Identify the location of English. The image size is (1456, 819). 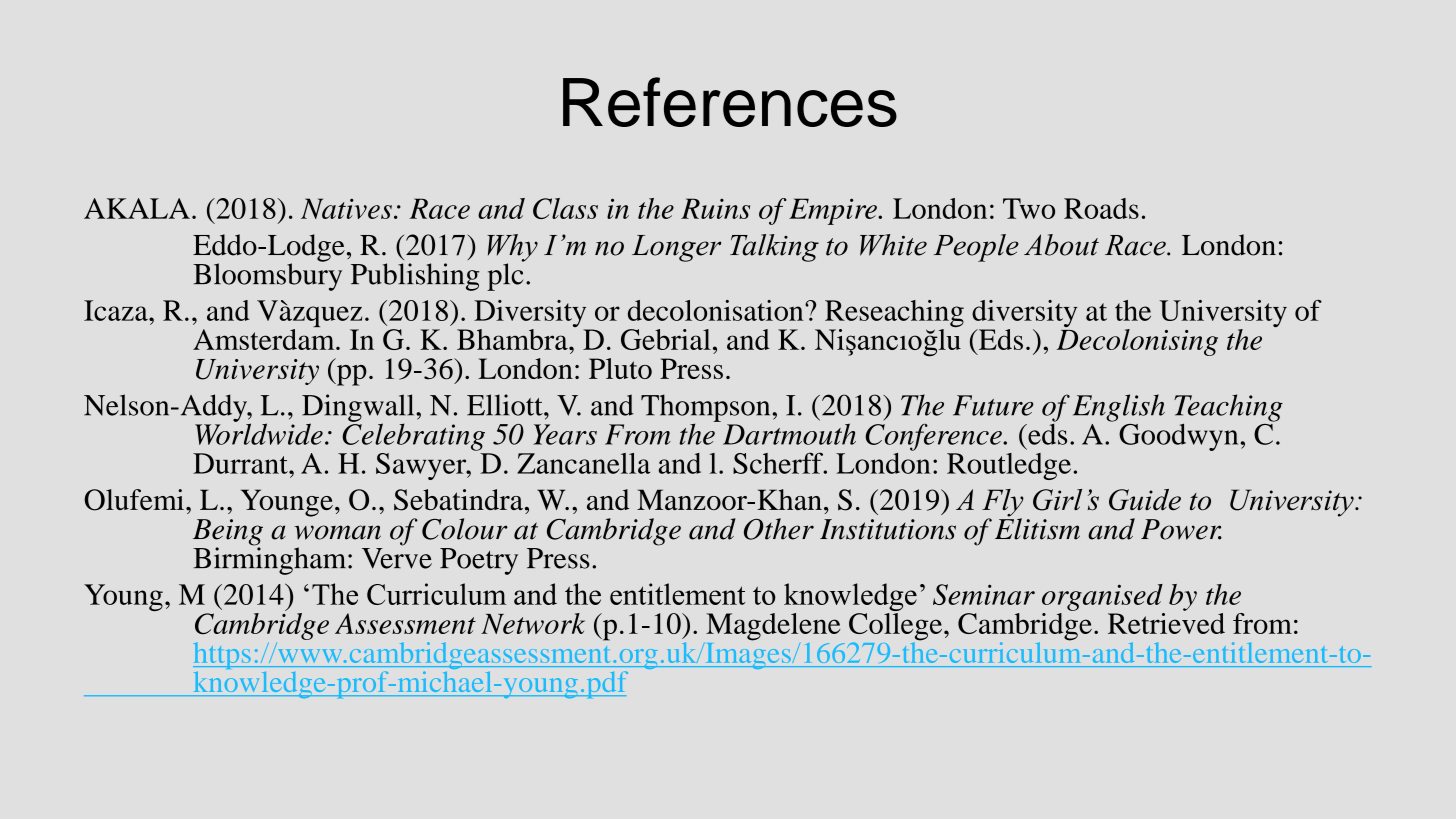
(1119, 408).
